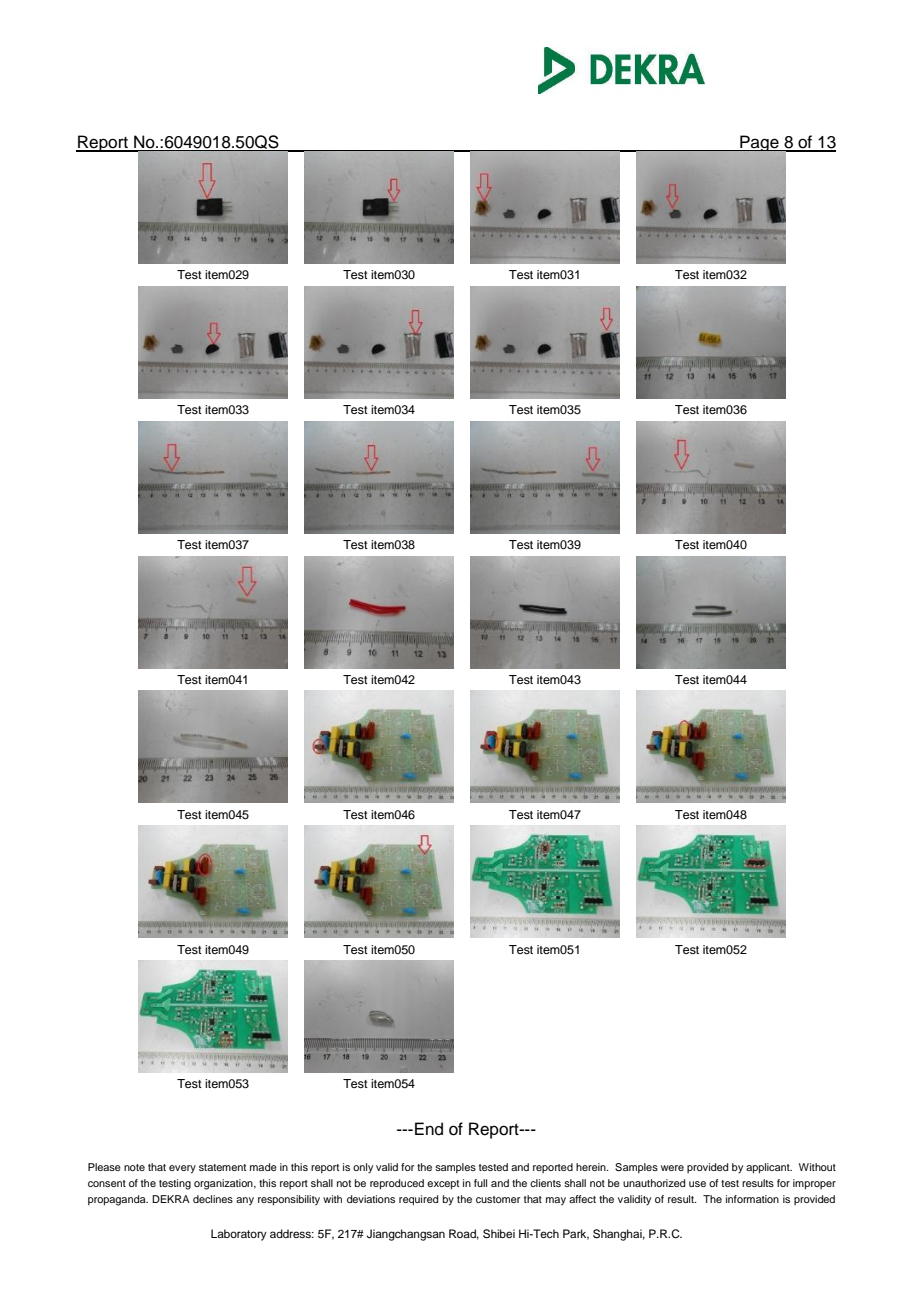 The width and height of the screenshot is (924, 1308). What do you see at coordinates (222, 1167) in the screenshot?
I see `statement` at bounding box center [222, 1167].
